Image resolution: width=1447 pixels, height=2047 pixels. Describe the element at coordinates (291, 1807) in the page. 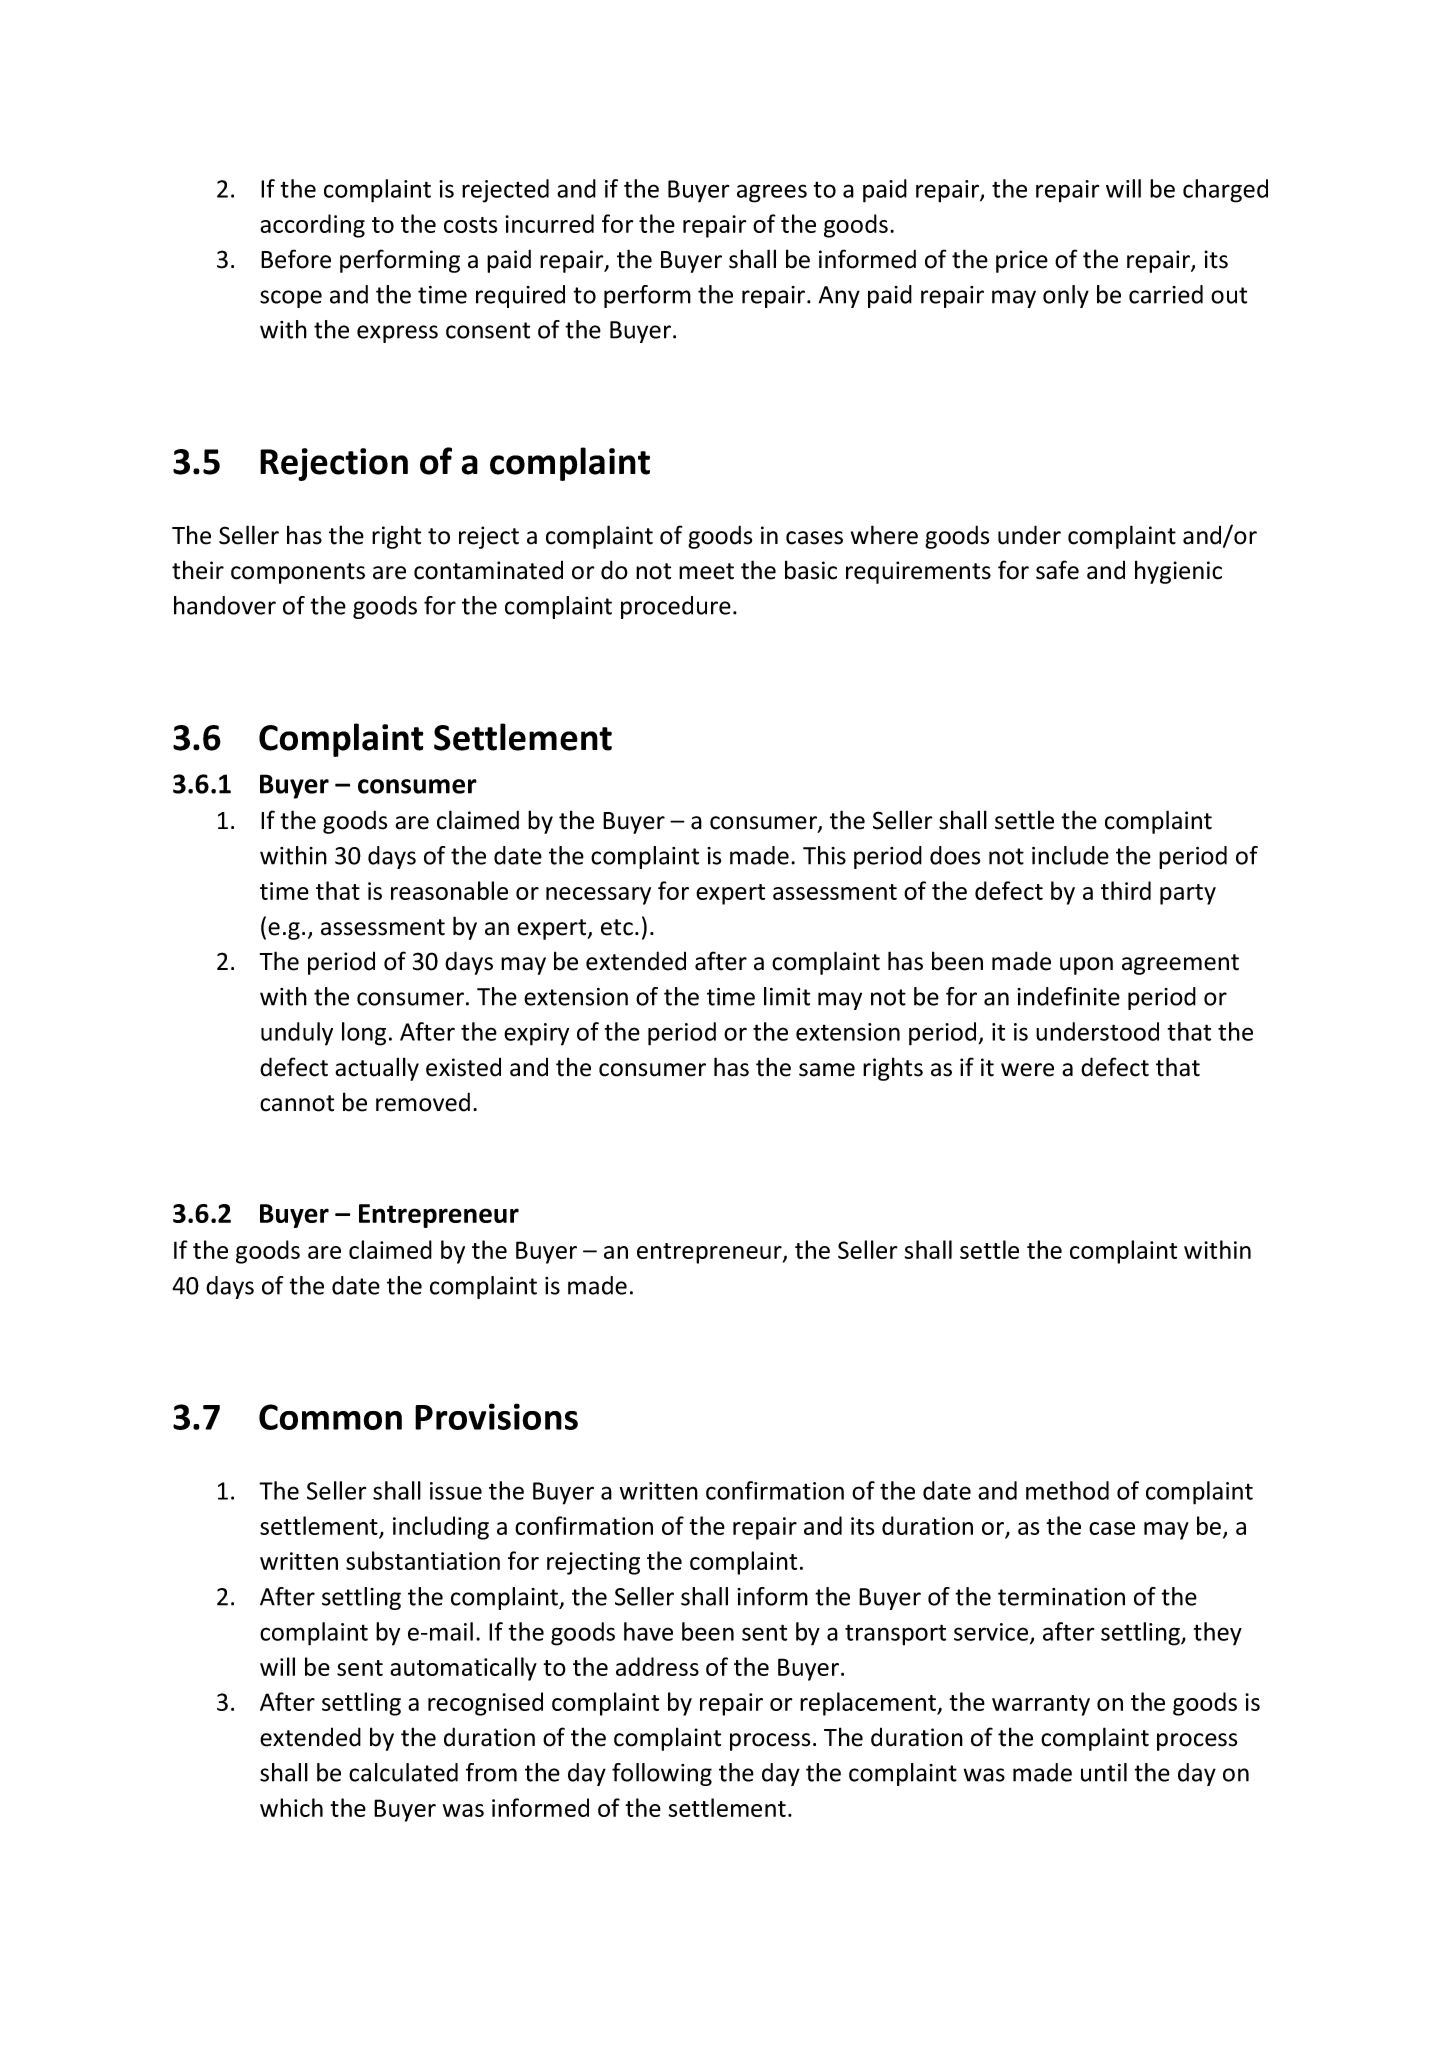

I see `which` at that location.
